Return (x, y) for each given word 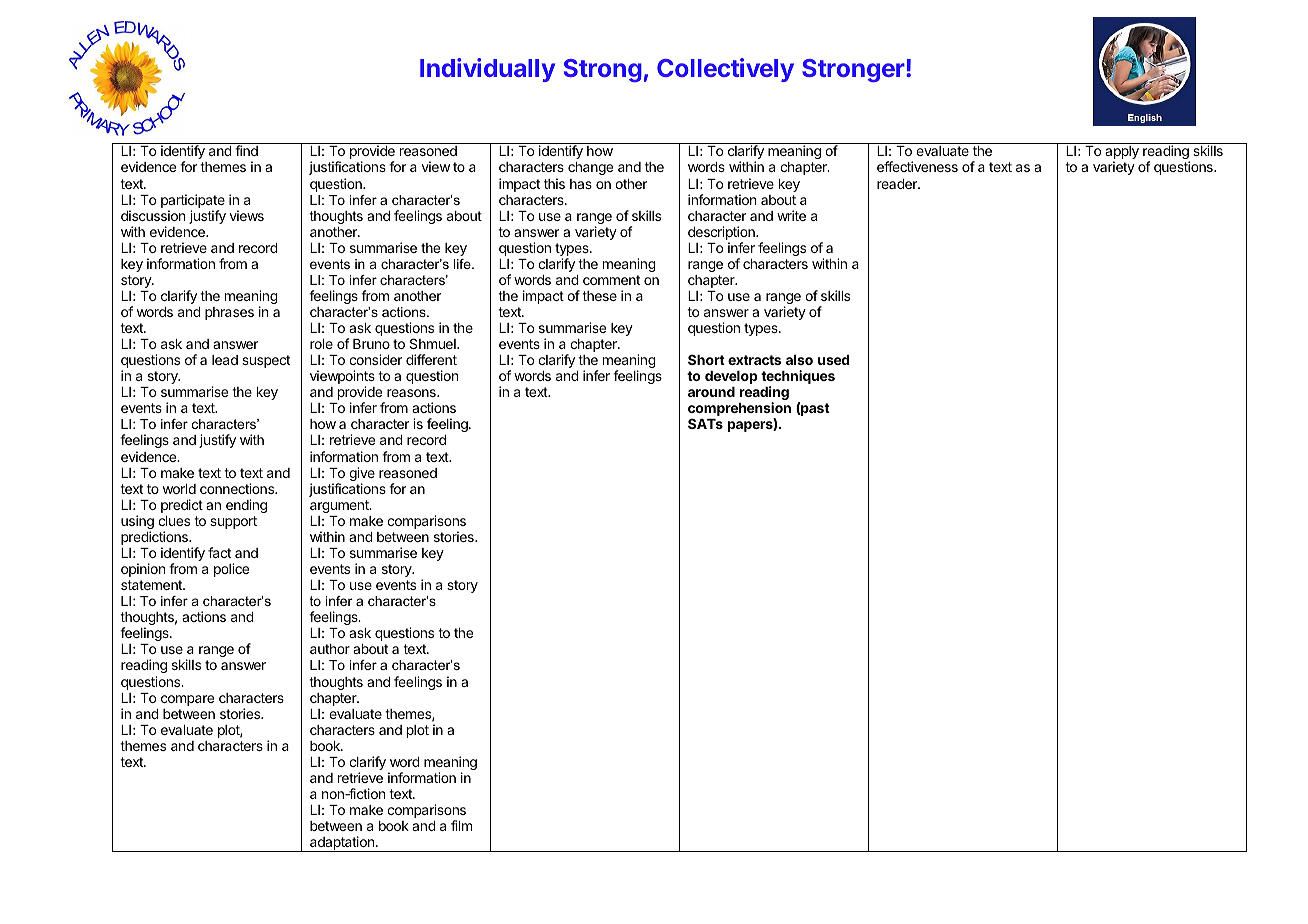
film (461, 825)
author (330, 649)
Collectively (725, 70)
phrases (229, 313)
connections (238, 488)
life (463, 264)
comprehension (739, 410)
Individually (487, 70)
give (362, 475)
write (791, 215)
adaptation (342, 844)
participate (193, 201)
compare (187, 700)
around (711, 392)
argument (340, 506)
